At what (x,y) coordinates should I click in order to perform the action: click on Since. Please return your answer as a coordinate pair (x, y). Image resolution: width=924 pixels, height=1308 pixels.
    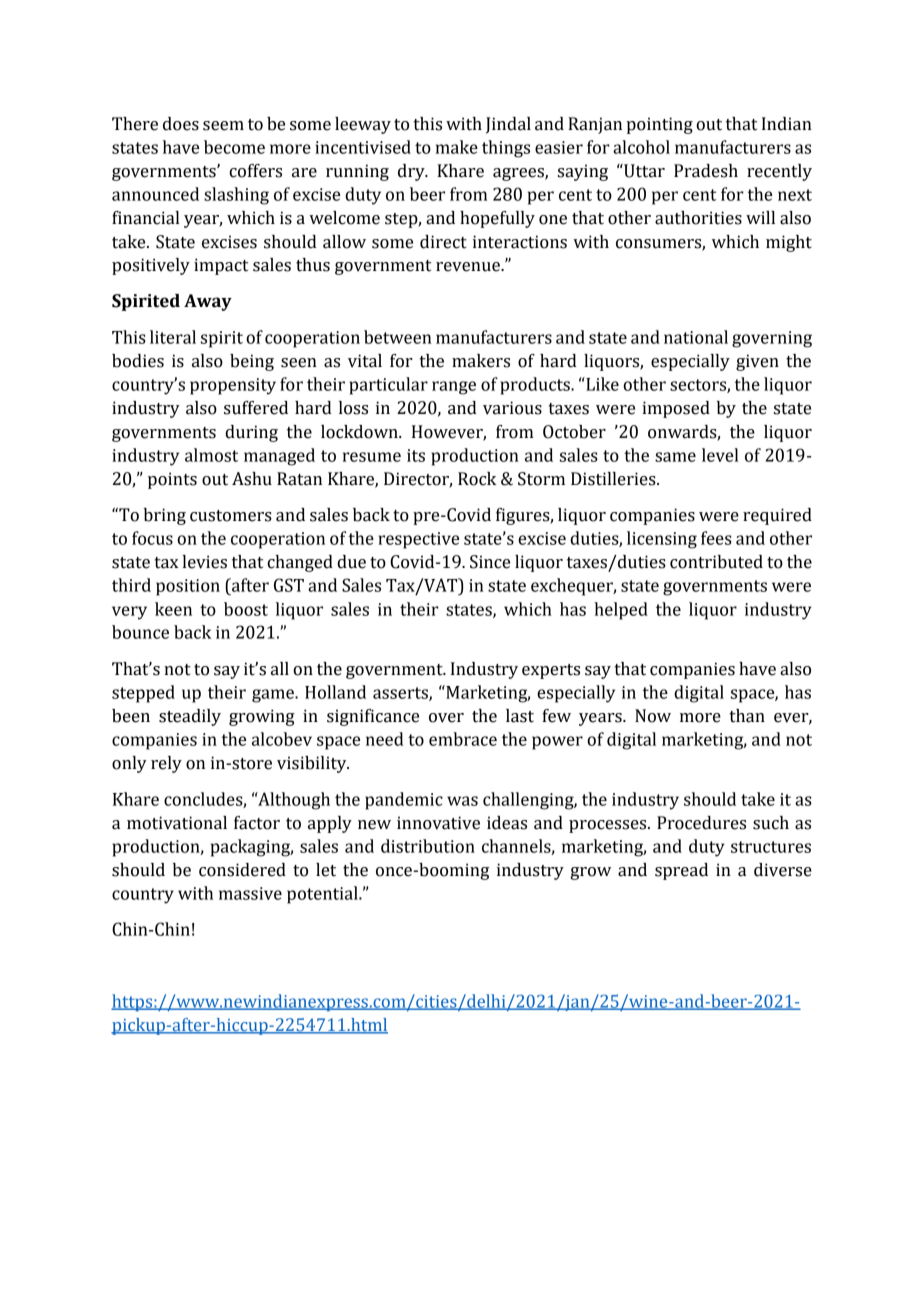
    Looking at the image, I should click on (490, 562).
